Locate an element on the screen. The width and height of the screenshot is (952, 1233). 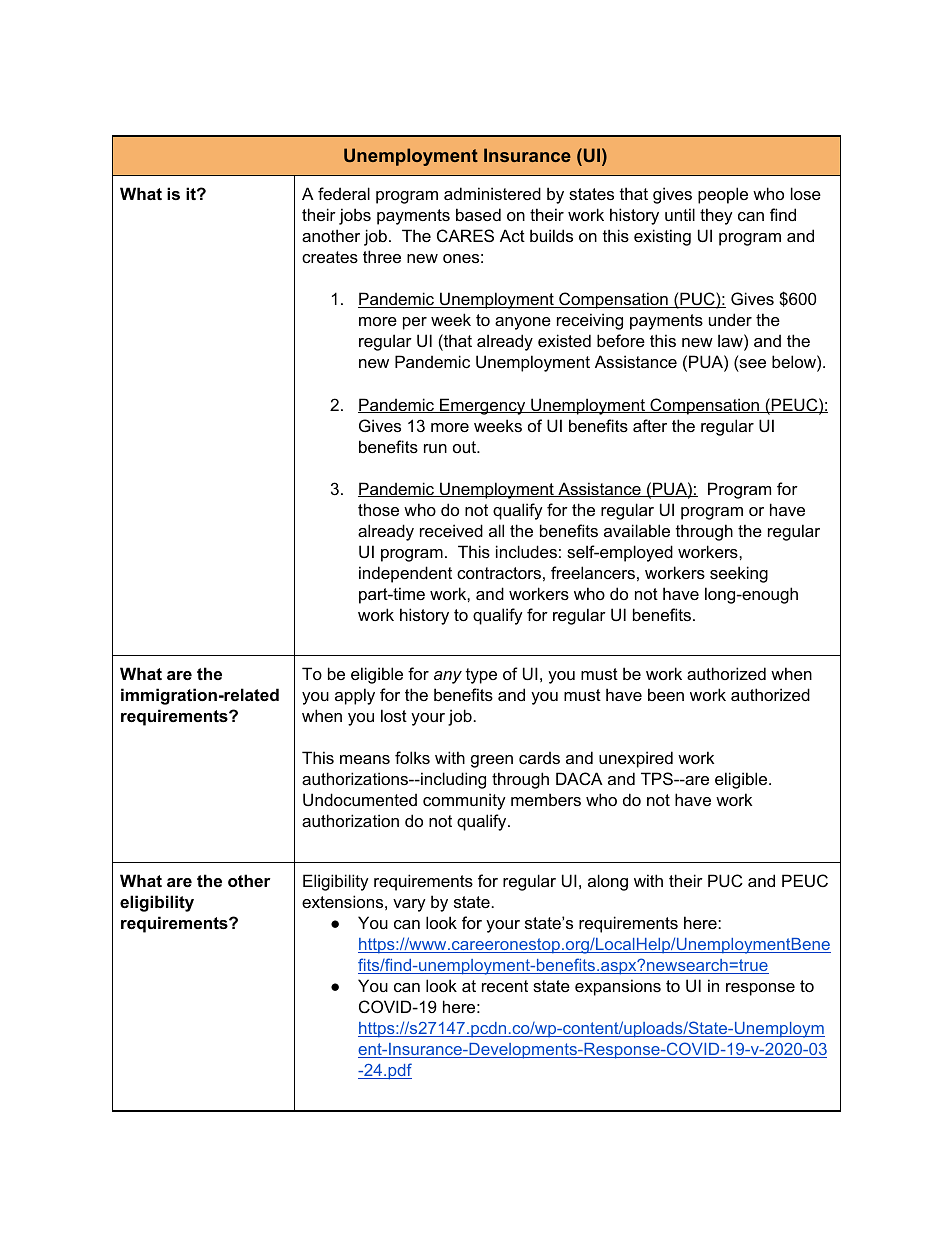
they is located at coordinates (716, 216).
